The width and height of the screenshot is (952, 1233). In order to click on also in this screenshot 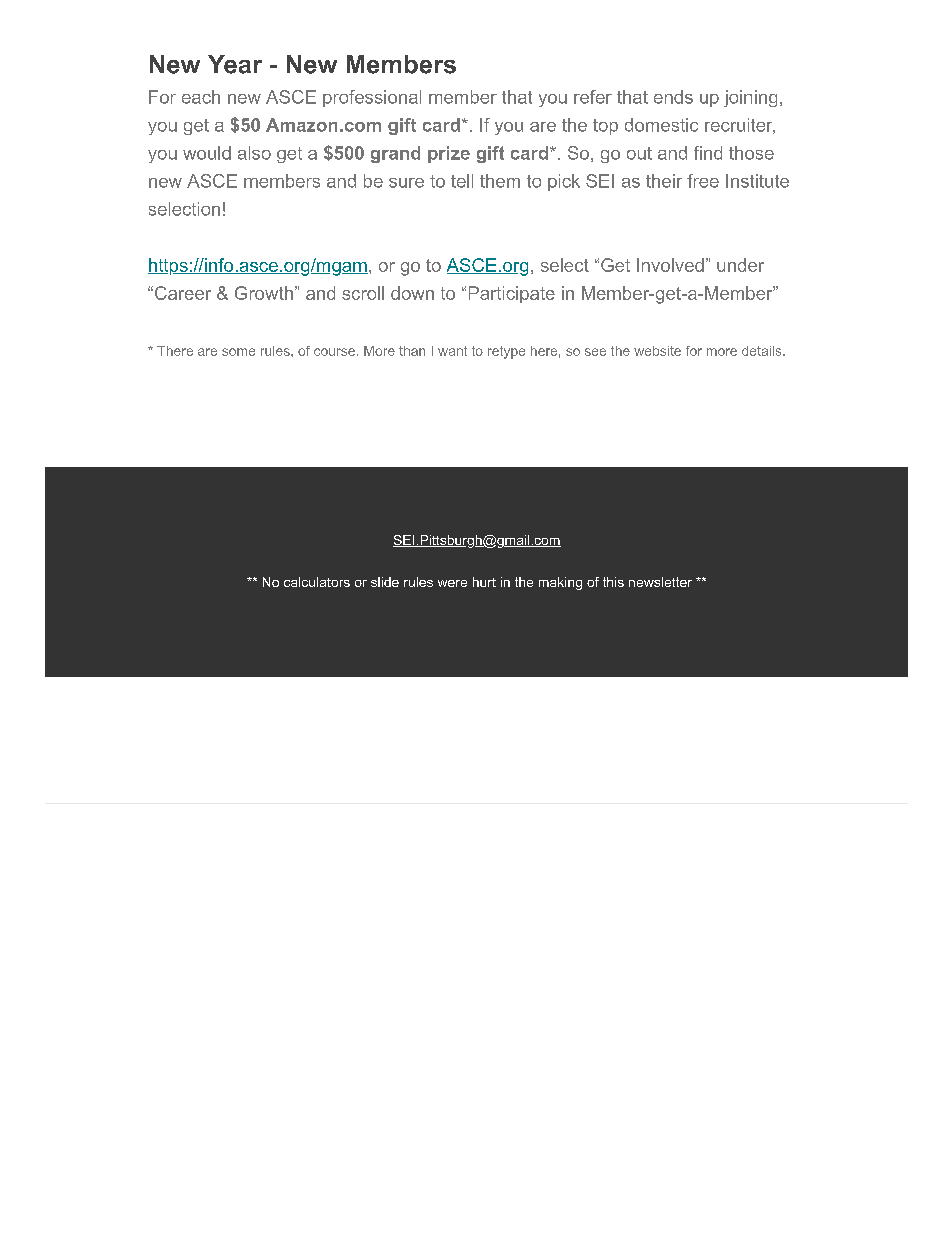, I will do `click(254, 153)`.
